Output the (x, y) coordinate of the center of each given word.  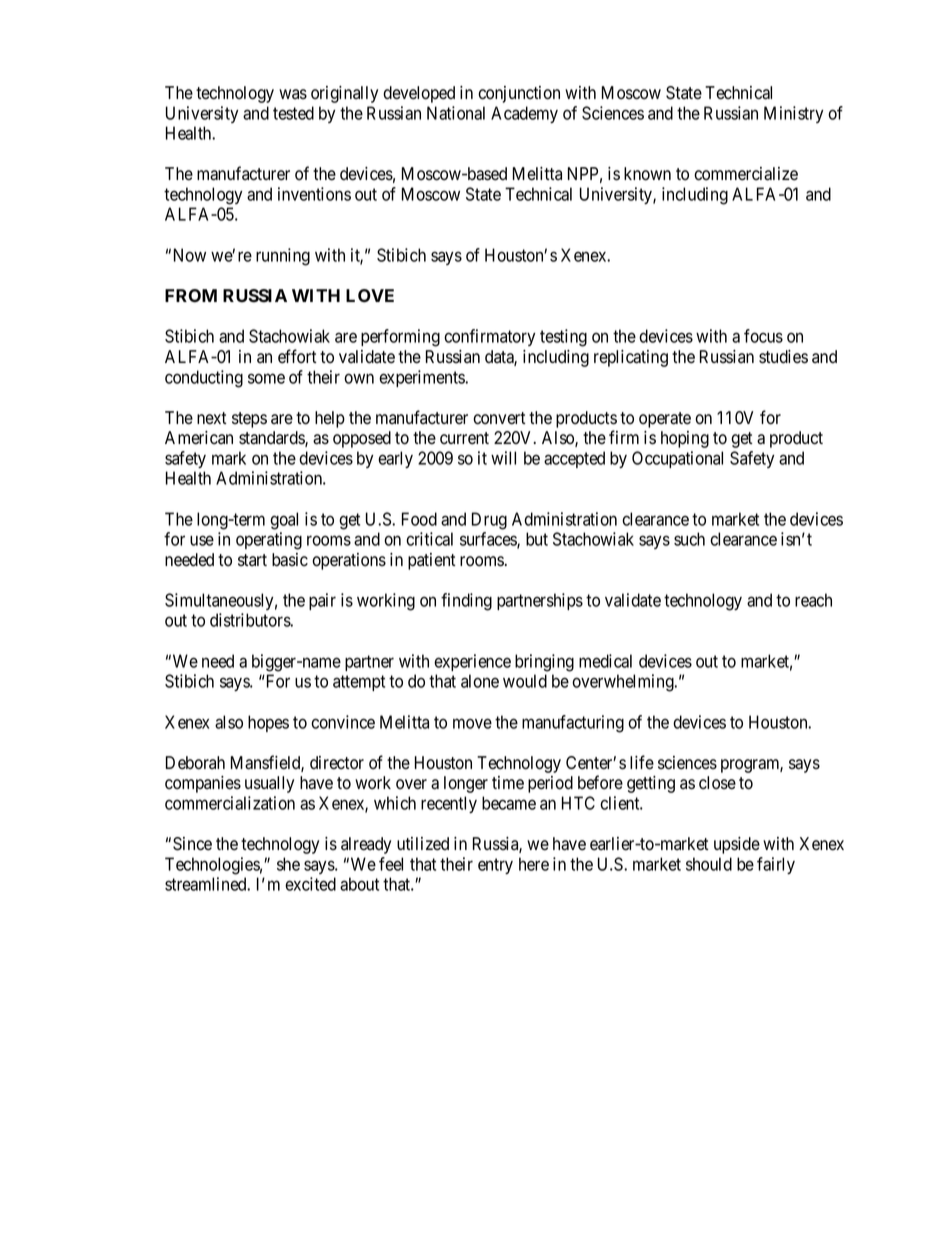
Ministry (793, 114)
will (503, 458)
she (288, 864)
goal (284, 521)
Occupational (677, 459)
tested (293, 113)
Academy (524, 114)
